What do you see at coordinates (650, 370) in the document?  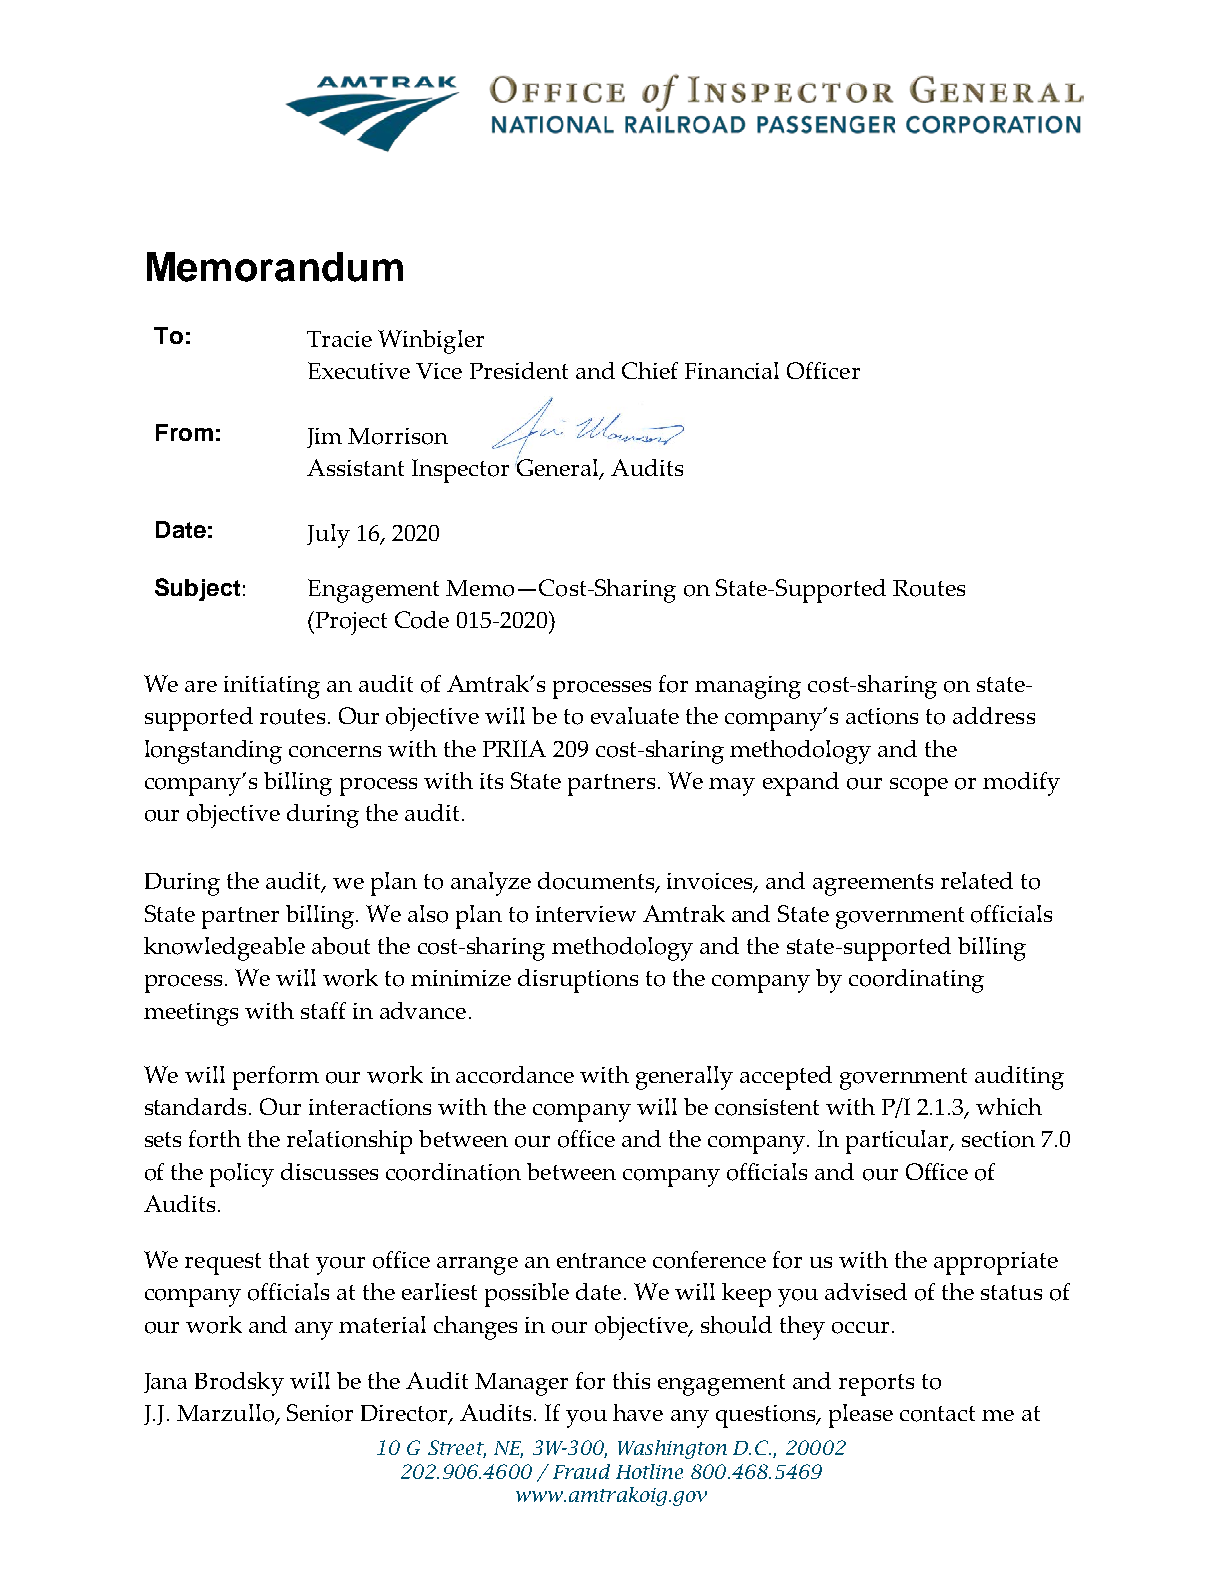 I see `Chief` at bounding box center [650, 370].
